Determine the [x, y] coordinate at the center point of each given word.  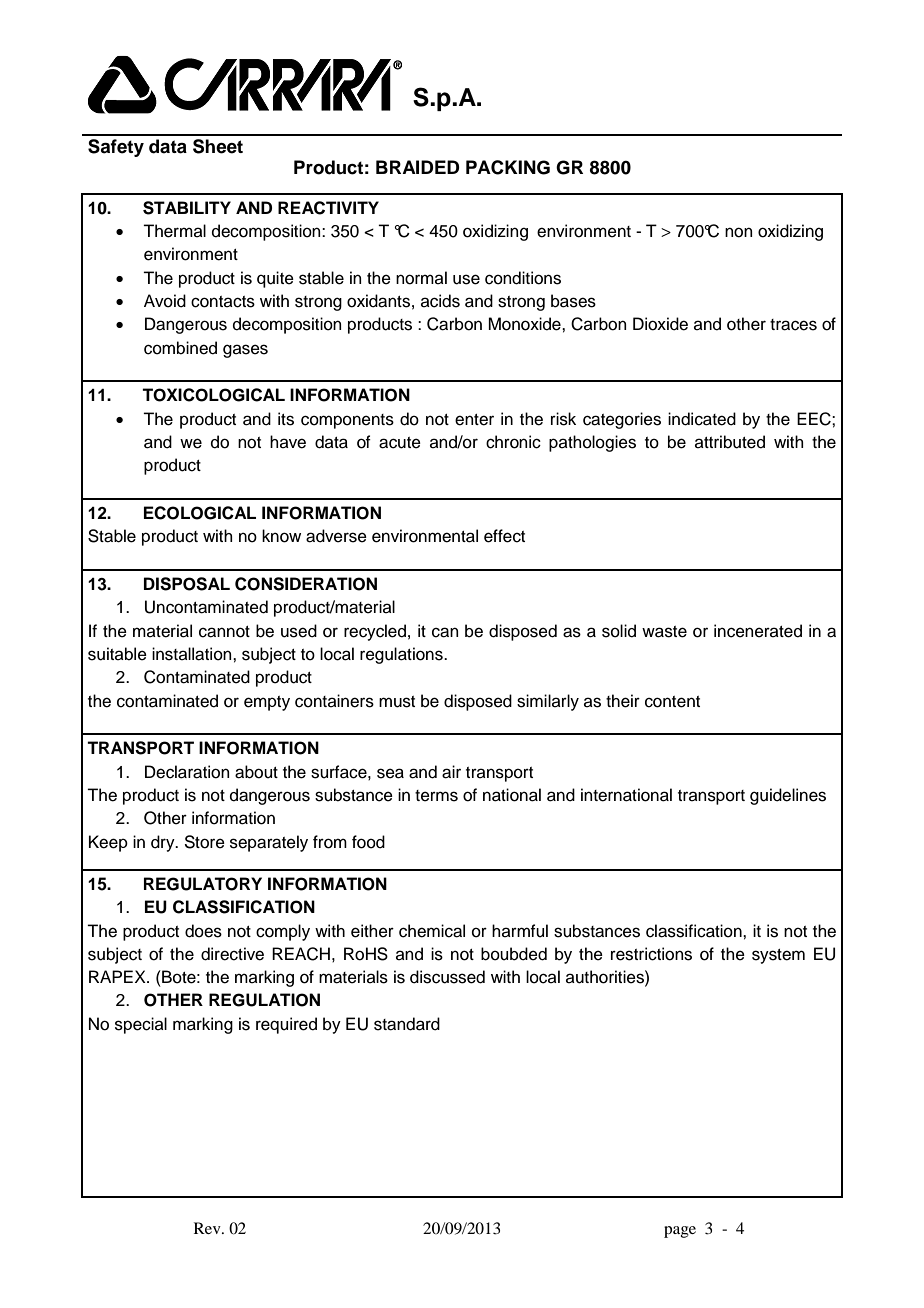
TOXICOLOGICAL [213, 395]
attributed [730, 442]
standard [407, 1024]
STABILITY [187, 208]
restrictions [651, 954]
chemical [432, 931]
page [680, 1232]
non [739, 232]
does [203, 931]
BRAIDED [418, 167]
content [672, 702]
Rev [208, 1228]
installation [193, 654]
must [397, 702]
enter [474, 420]
